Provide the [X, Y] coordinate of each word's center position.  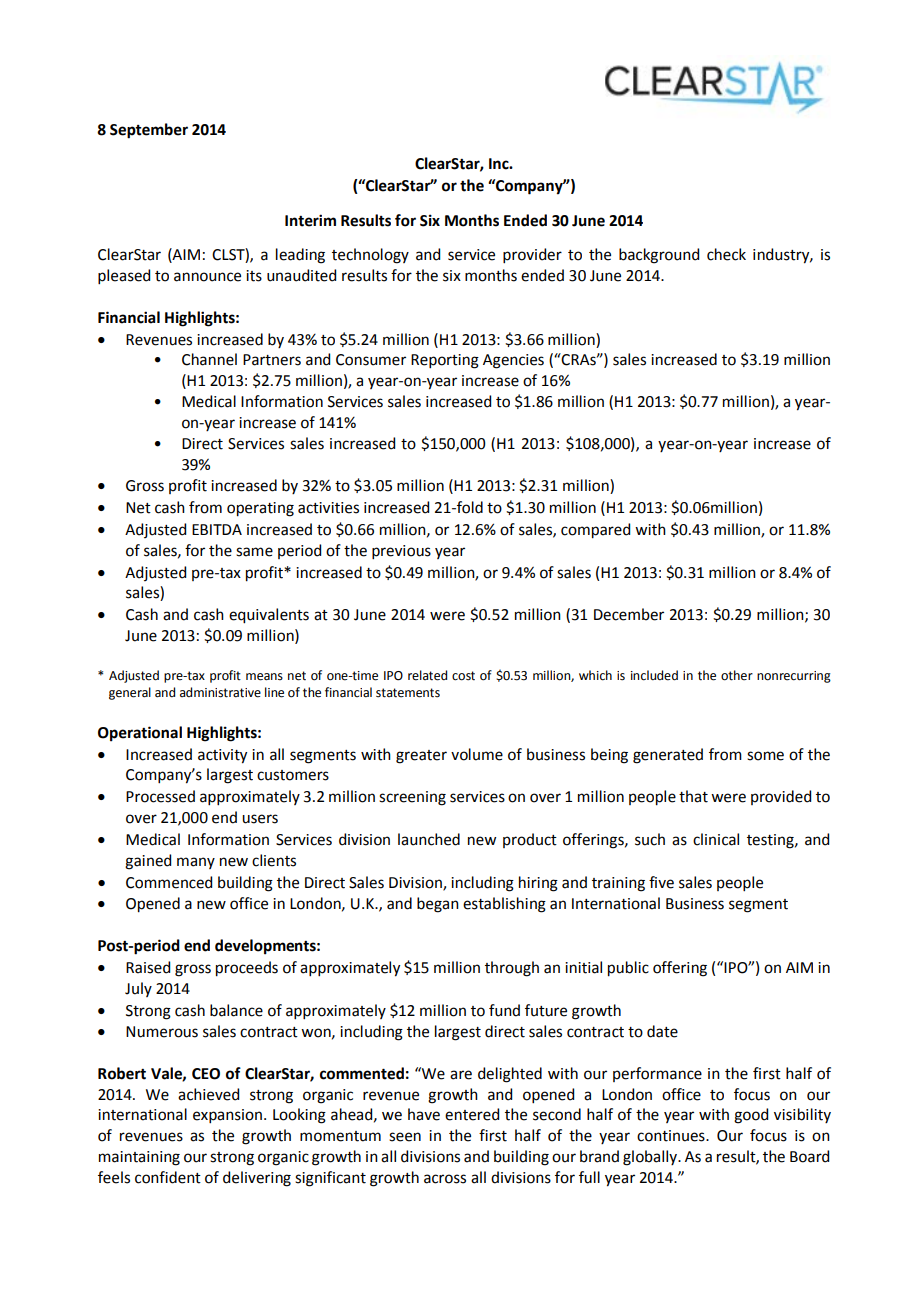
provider [532, 255]
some [765, 756]
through [512, 969]
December [629, 614]
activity [222, 756]
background [659, 256]
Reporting [445, 361]
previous [401, 552]
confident [168, 1177]
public [628, 969]
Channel [209, 359]
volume [477, 754]
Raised [148, 967]
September [149, 131]
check [726, 254]
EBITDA [217, 529]
